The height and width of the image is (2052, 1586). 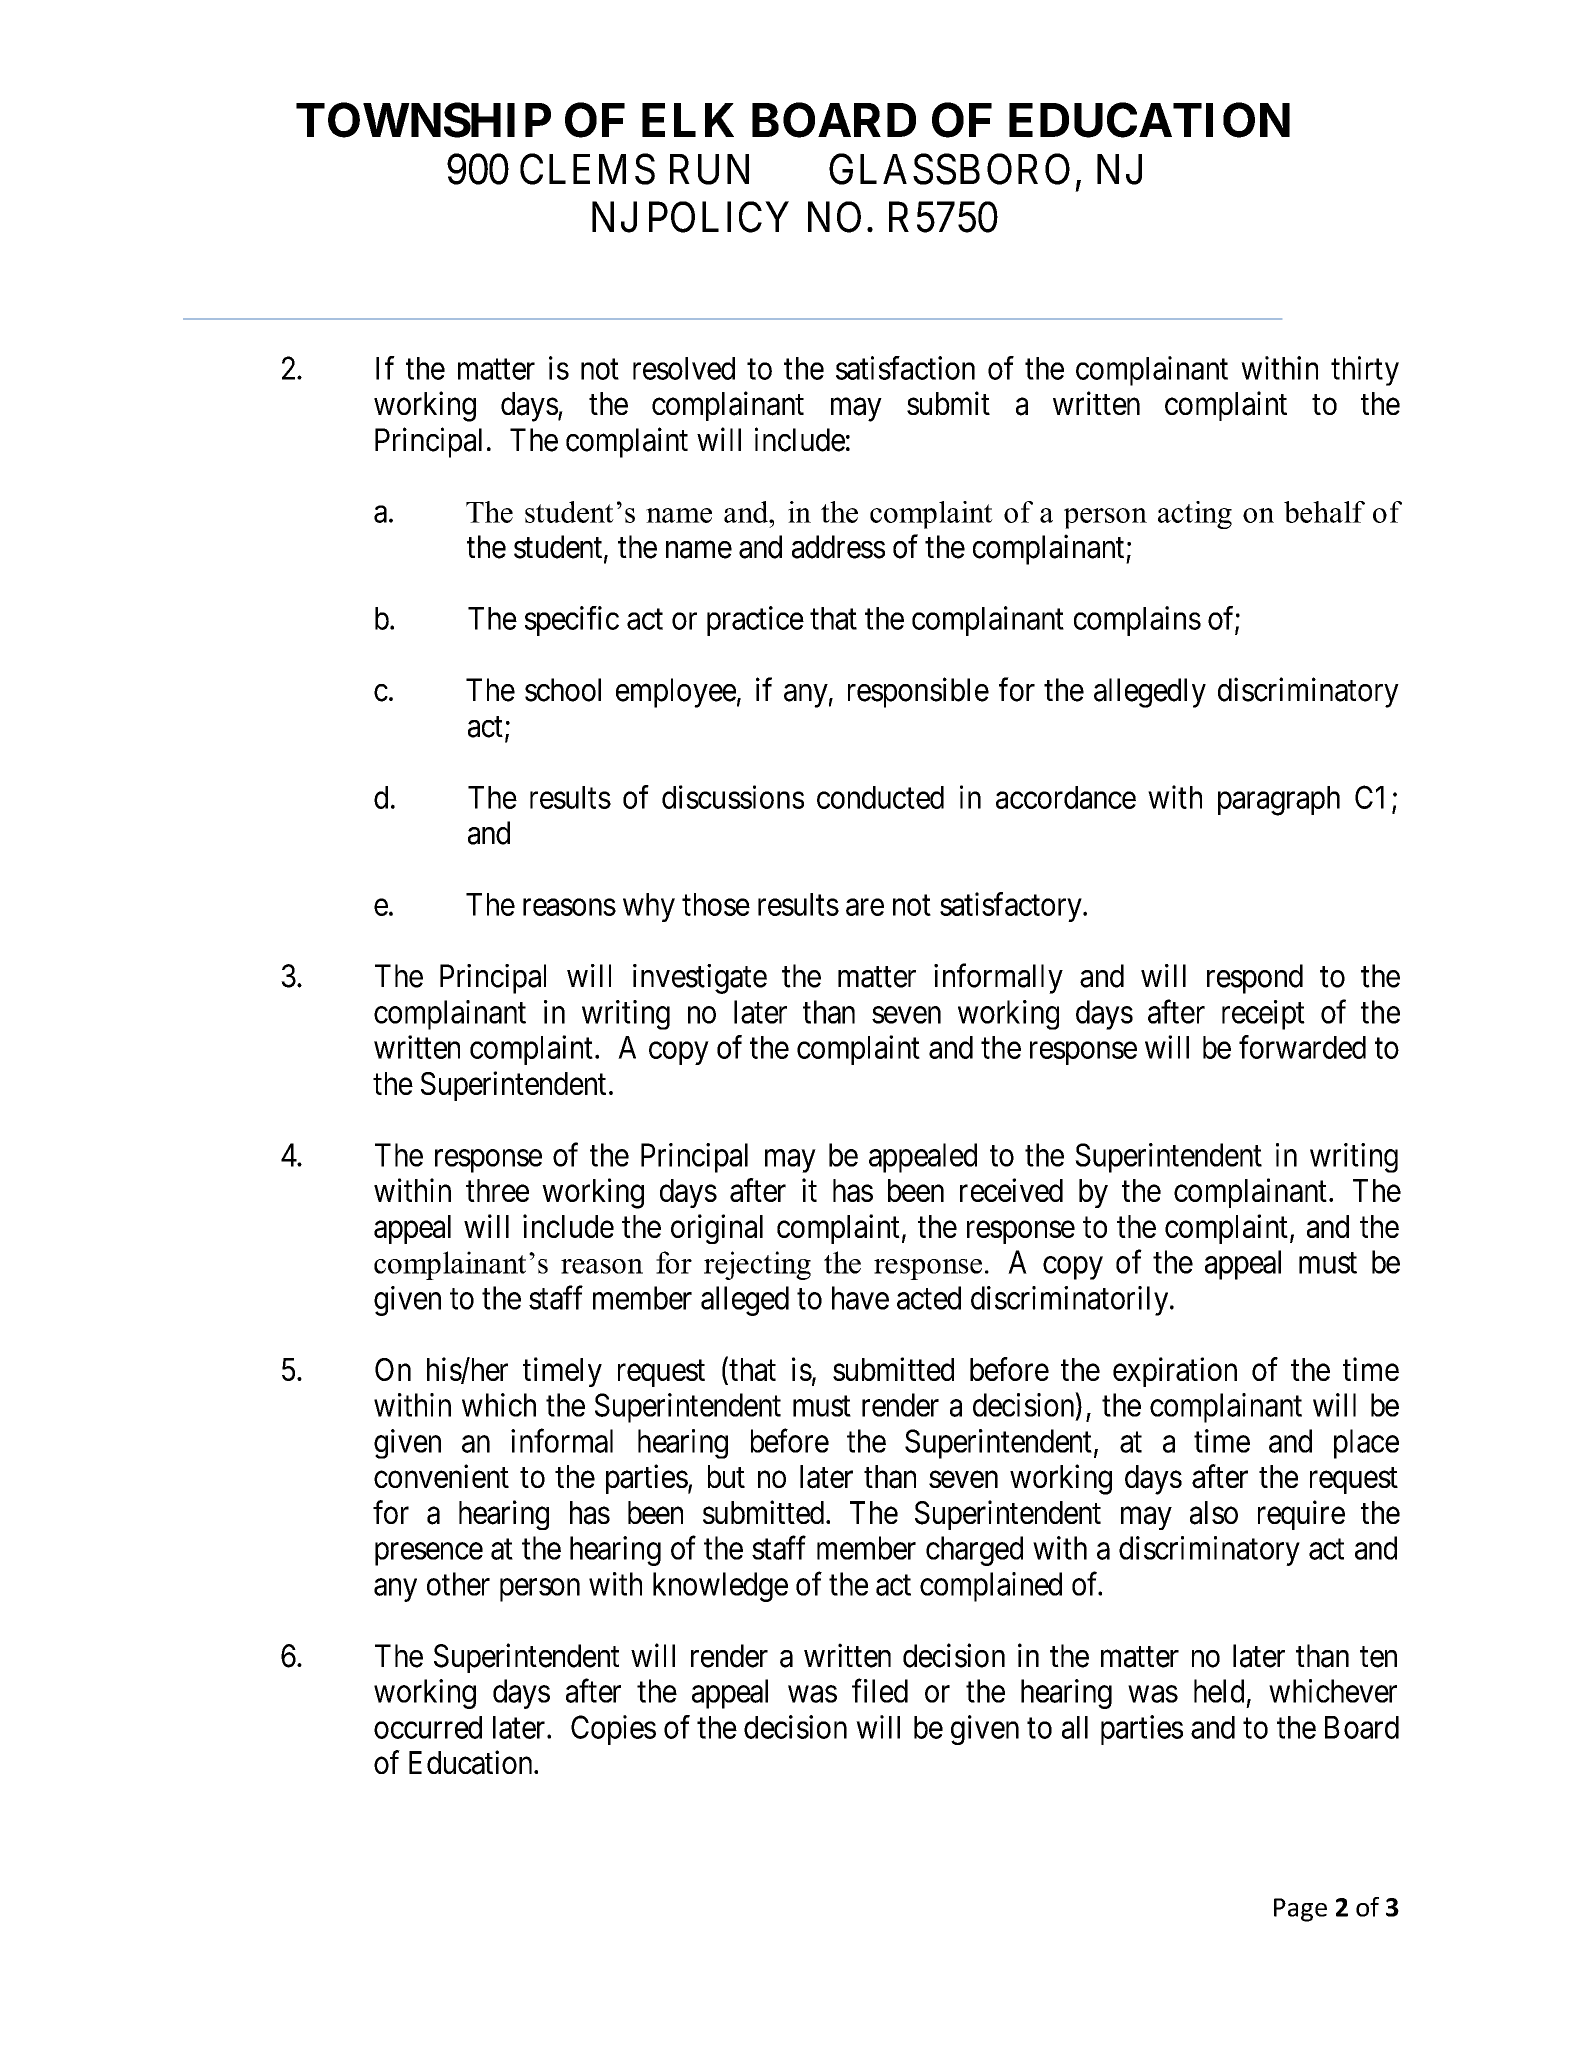 What do you see at coordinates (1365, 371) in the image?
I see `thirty` at bounding box center [1365, 371].
